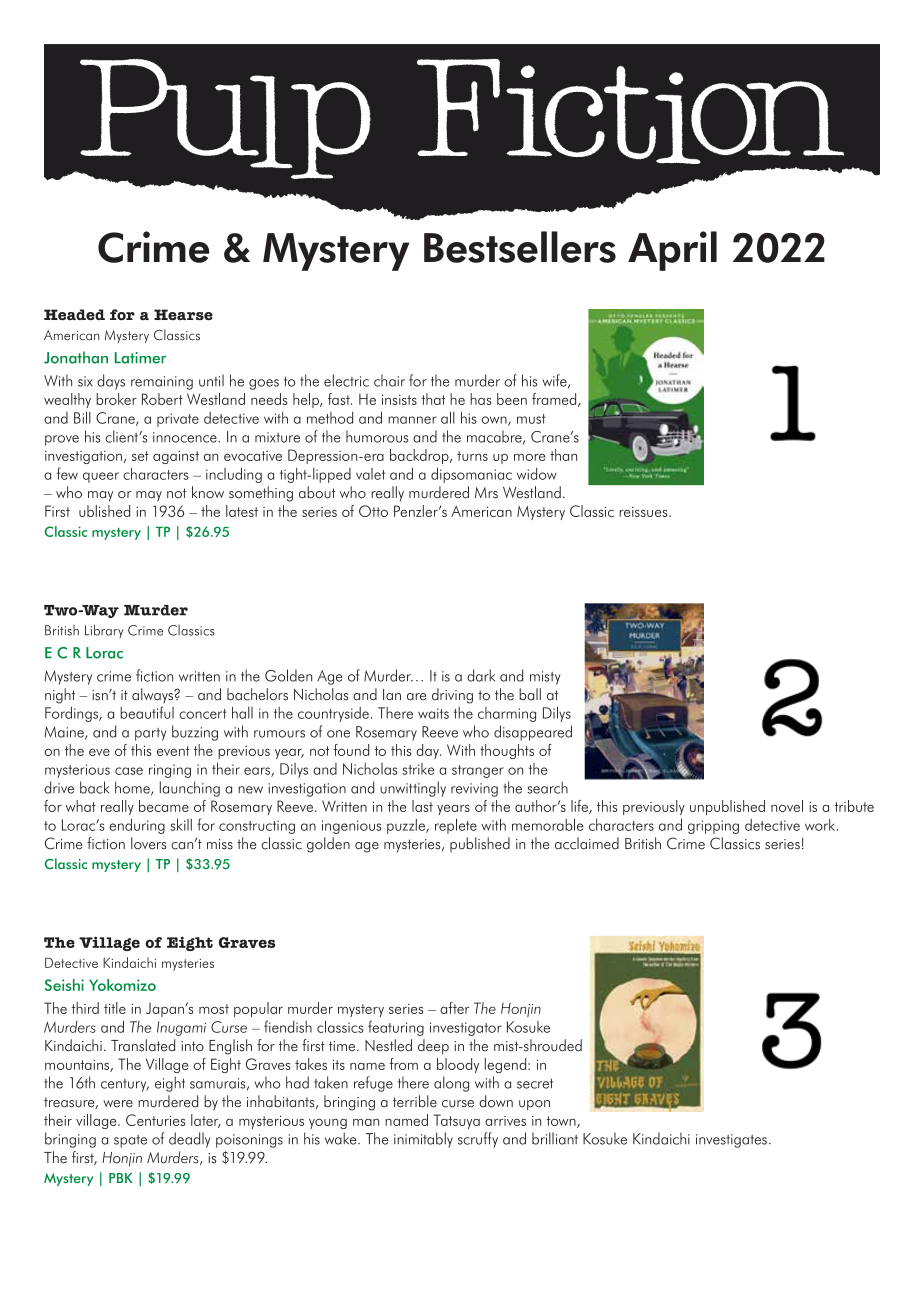 This document has width=924, height=1308. Describe the element at coordinates (242, 511) in the document. I see `latest` at that location.
